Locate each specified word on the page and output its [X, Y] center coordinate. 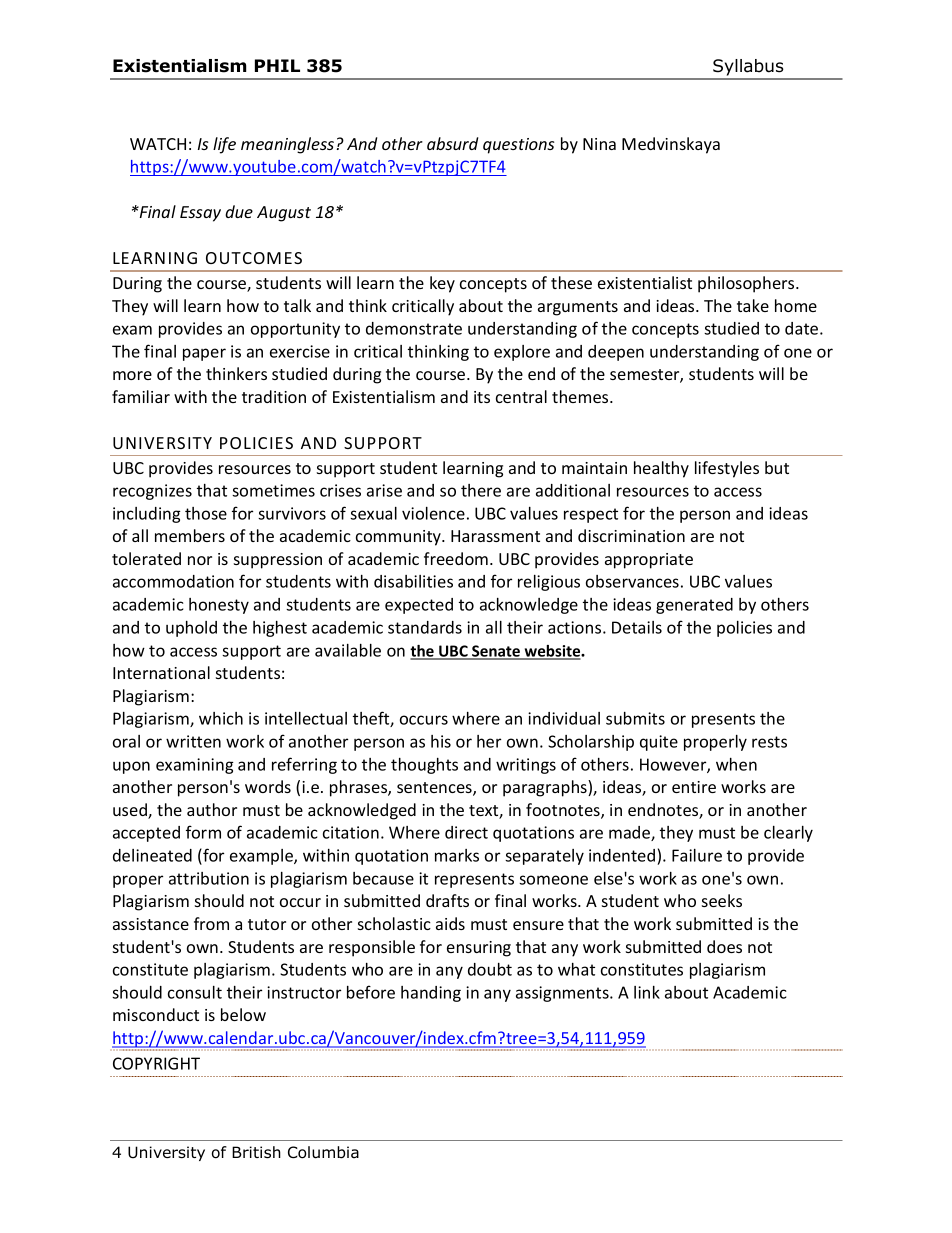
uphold [191, 629]
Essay [200, 214]
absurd [452, 143]
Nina [599, 144]
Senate [496, 652]
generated [694, 606]
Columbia [323, 1152]
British [256, 1152]
